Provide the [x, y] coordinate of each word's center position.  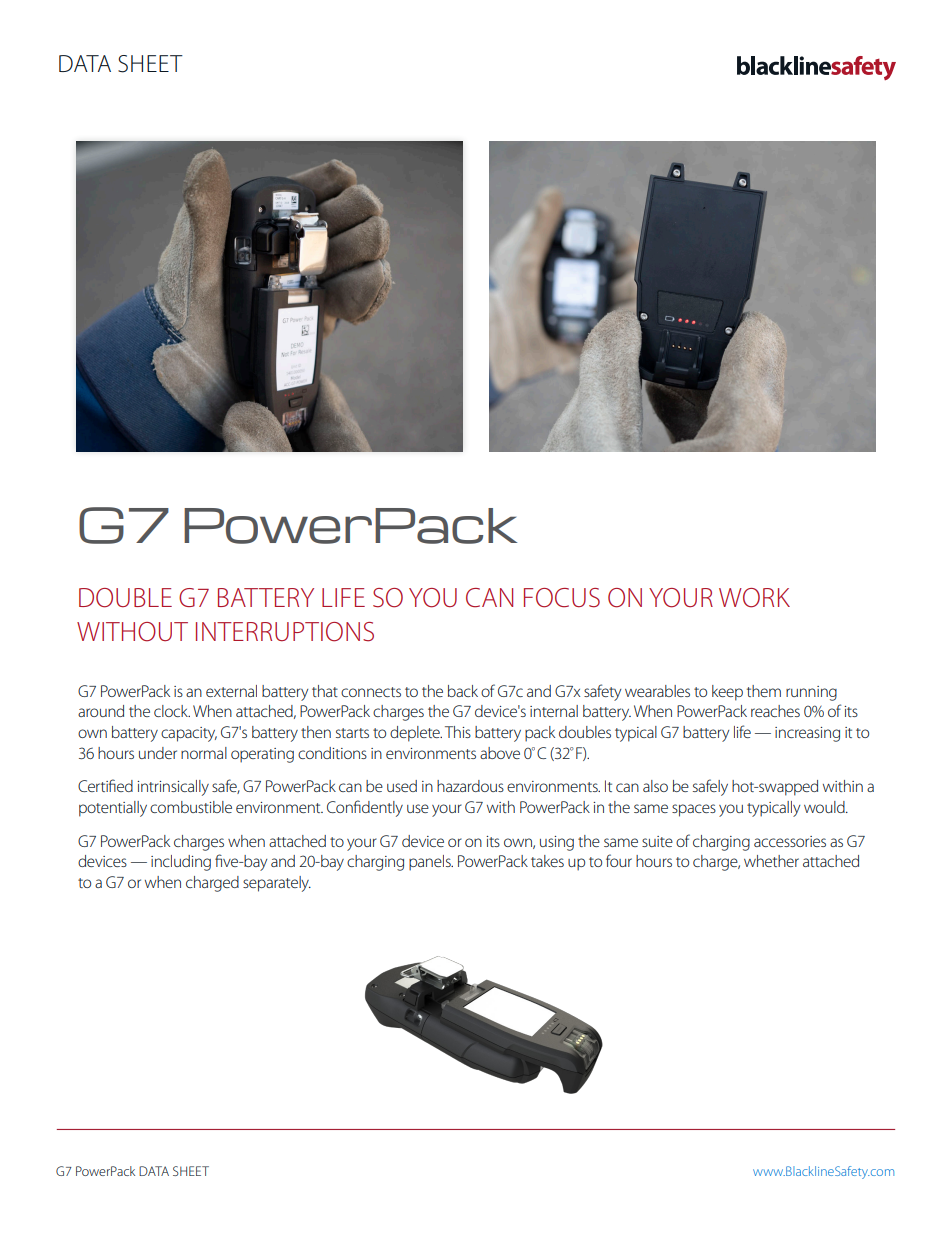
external [231, 691]
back [463, 691]
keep [727, 693]
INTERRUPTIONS [285, 632]
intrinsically [173, 788]
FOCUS [562, 598]
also [655, 786]
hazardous [470, 786]
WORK [754, 598]
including [181, 863]
